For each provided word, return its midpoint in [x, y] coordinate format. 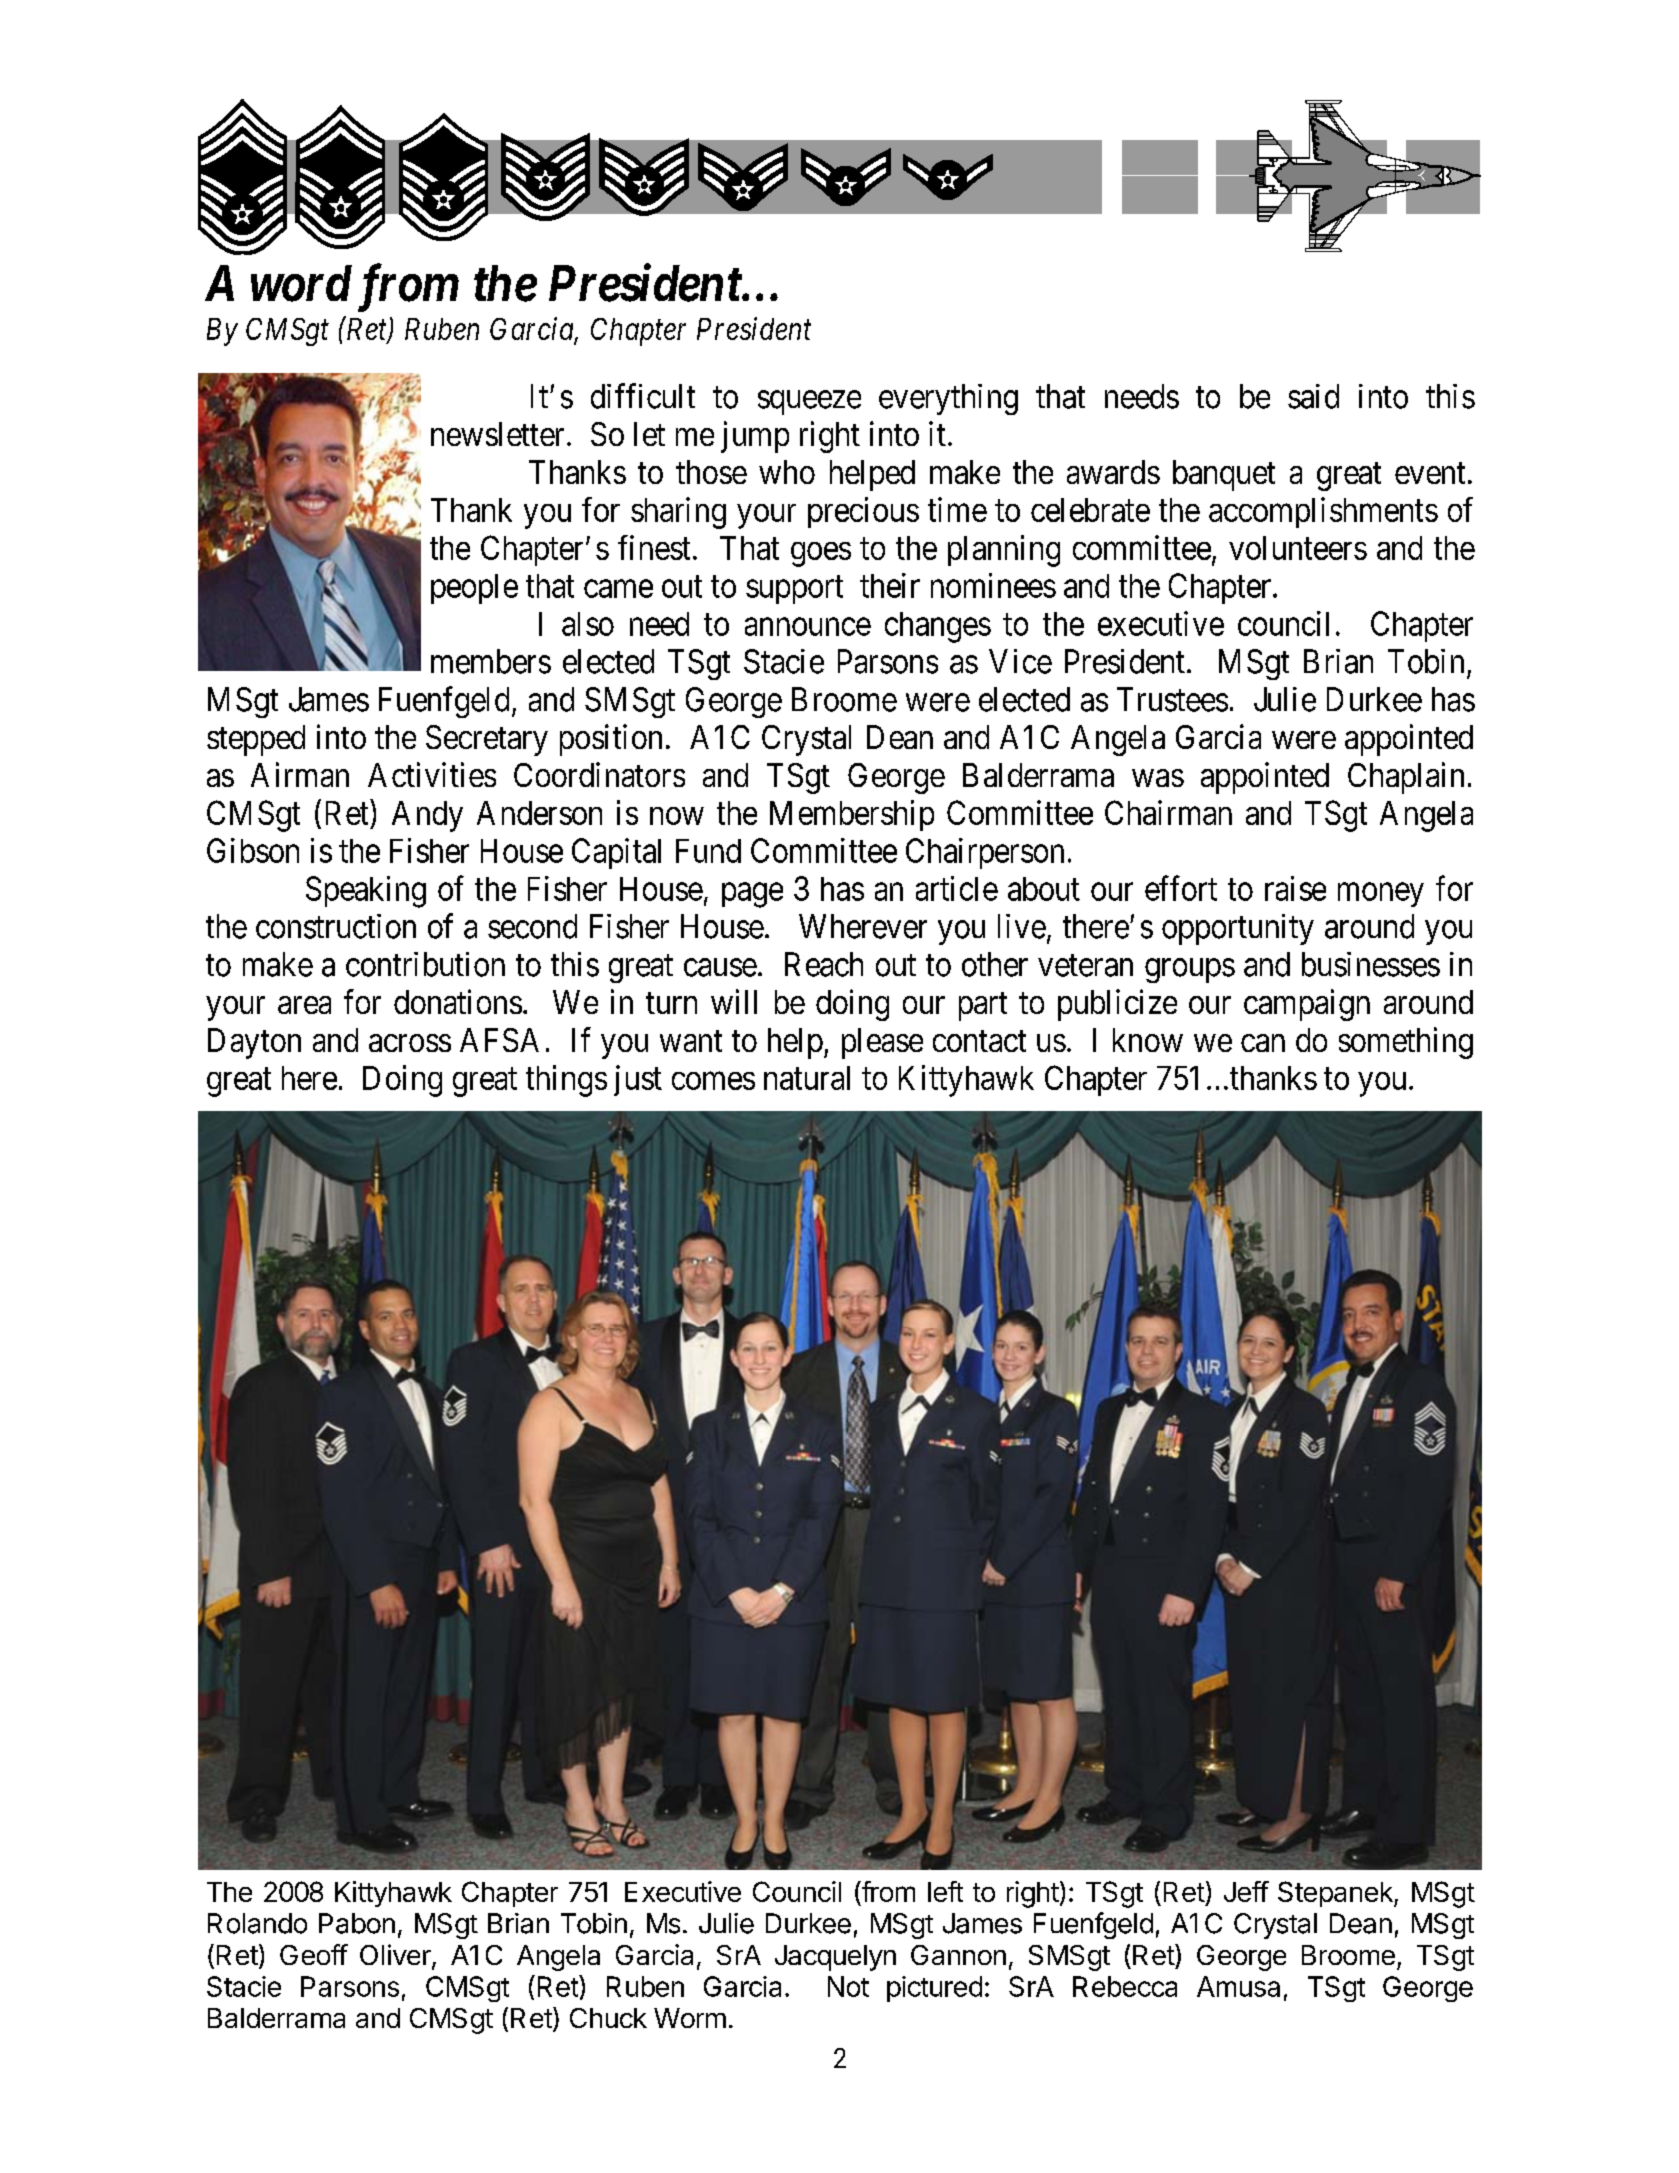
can [1263, 1043]
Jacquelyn [835, 1958]
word [301, 283]
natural [807, 1078]
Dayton [254, 1043]
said [1313, 396]
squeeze [809, 403]
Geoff [314, 1954]
